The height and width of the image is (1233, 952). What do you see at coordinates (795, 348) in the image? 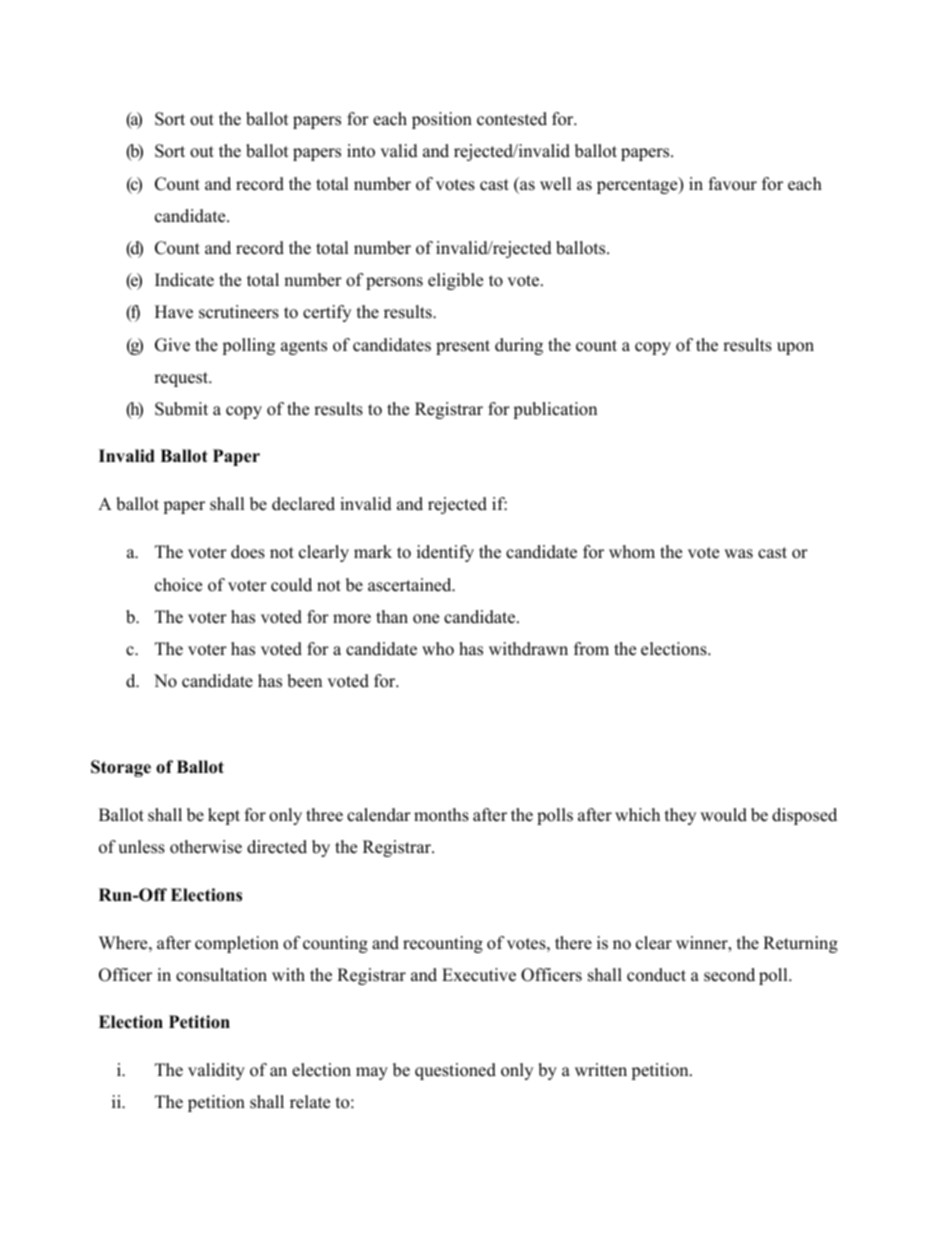
I see `upon` at bounding box center [795, 348].
